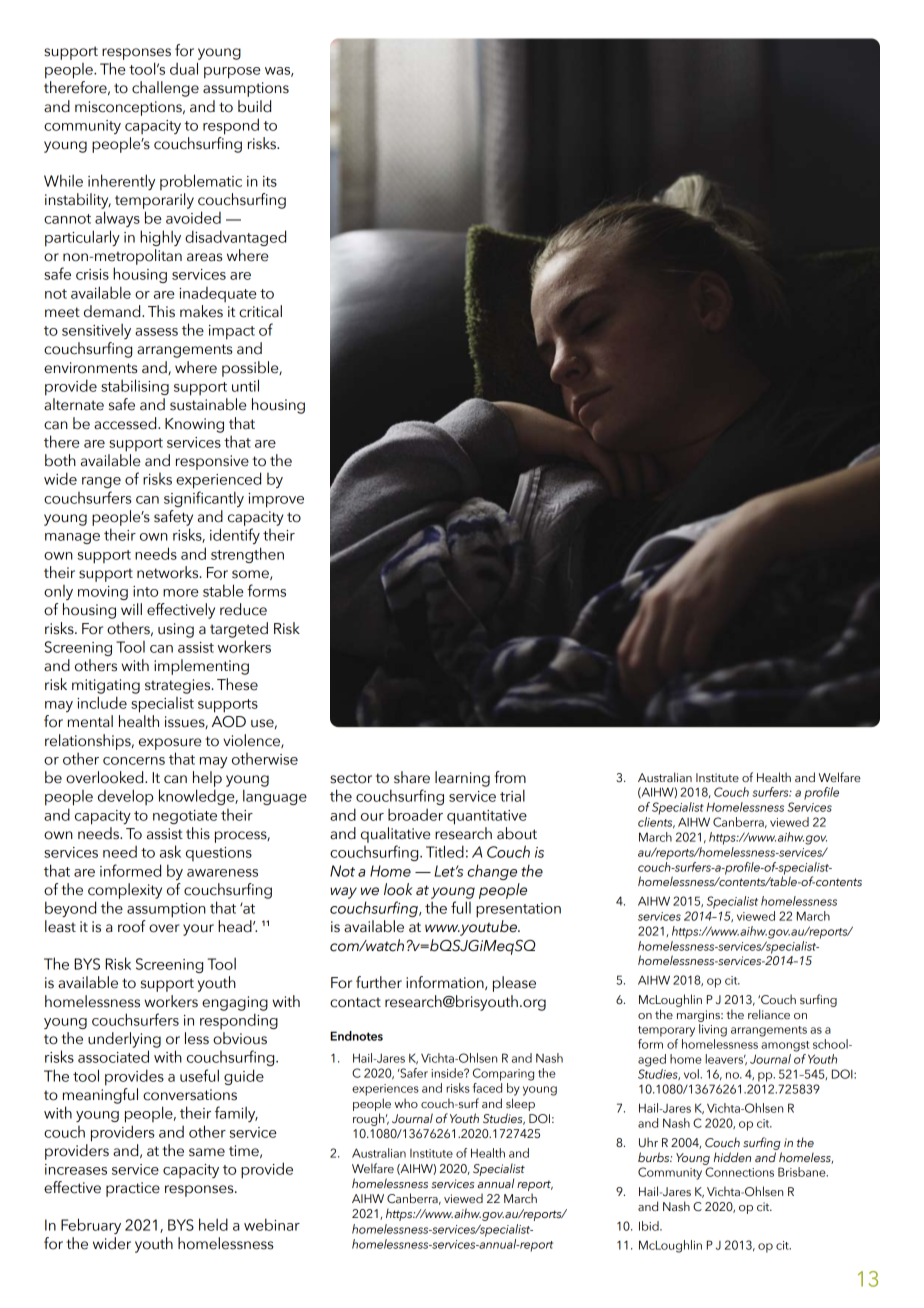 The height and width of the document is (1308, 924). Describe the element at coordinates (165, 89) in the document. I see `challenge` at that location.
